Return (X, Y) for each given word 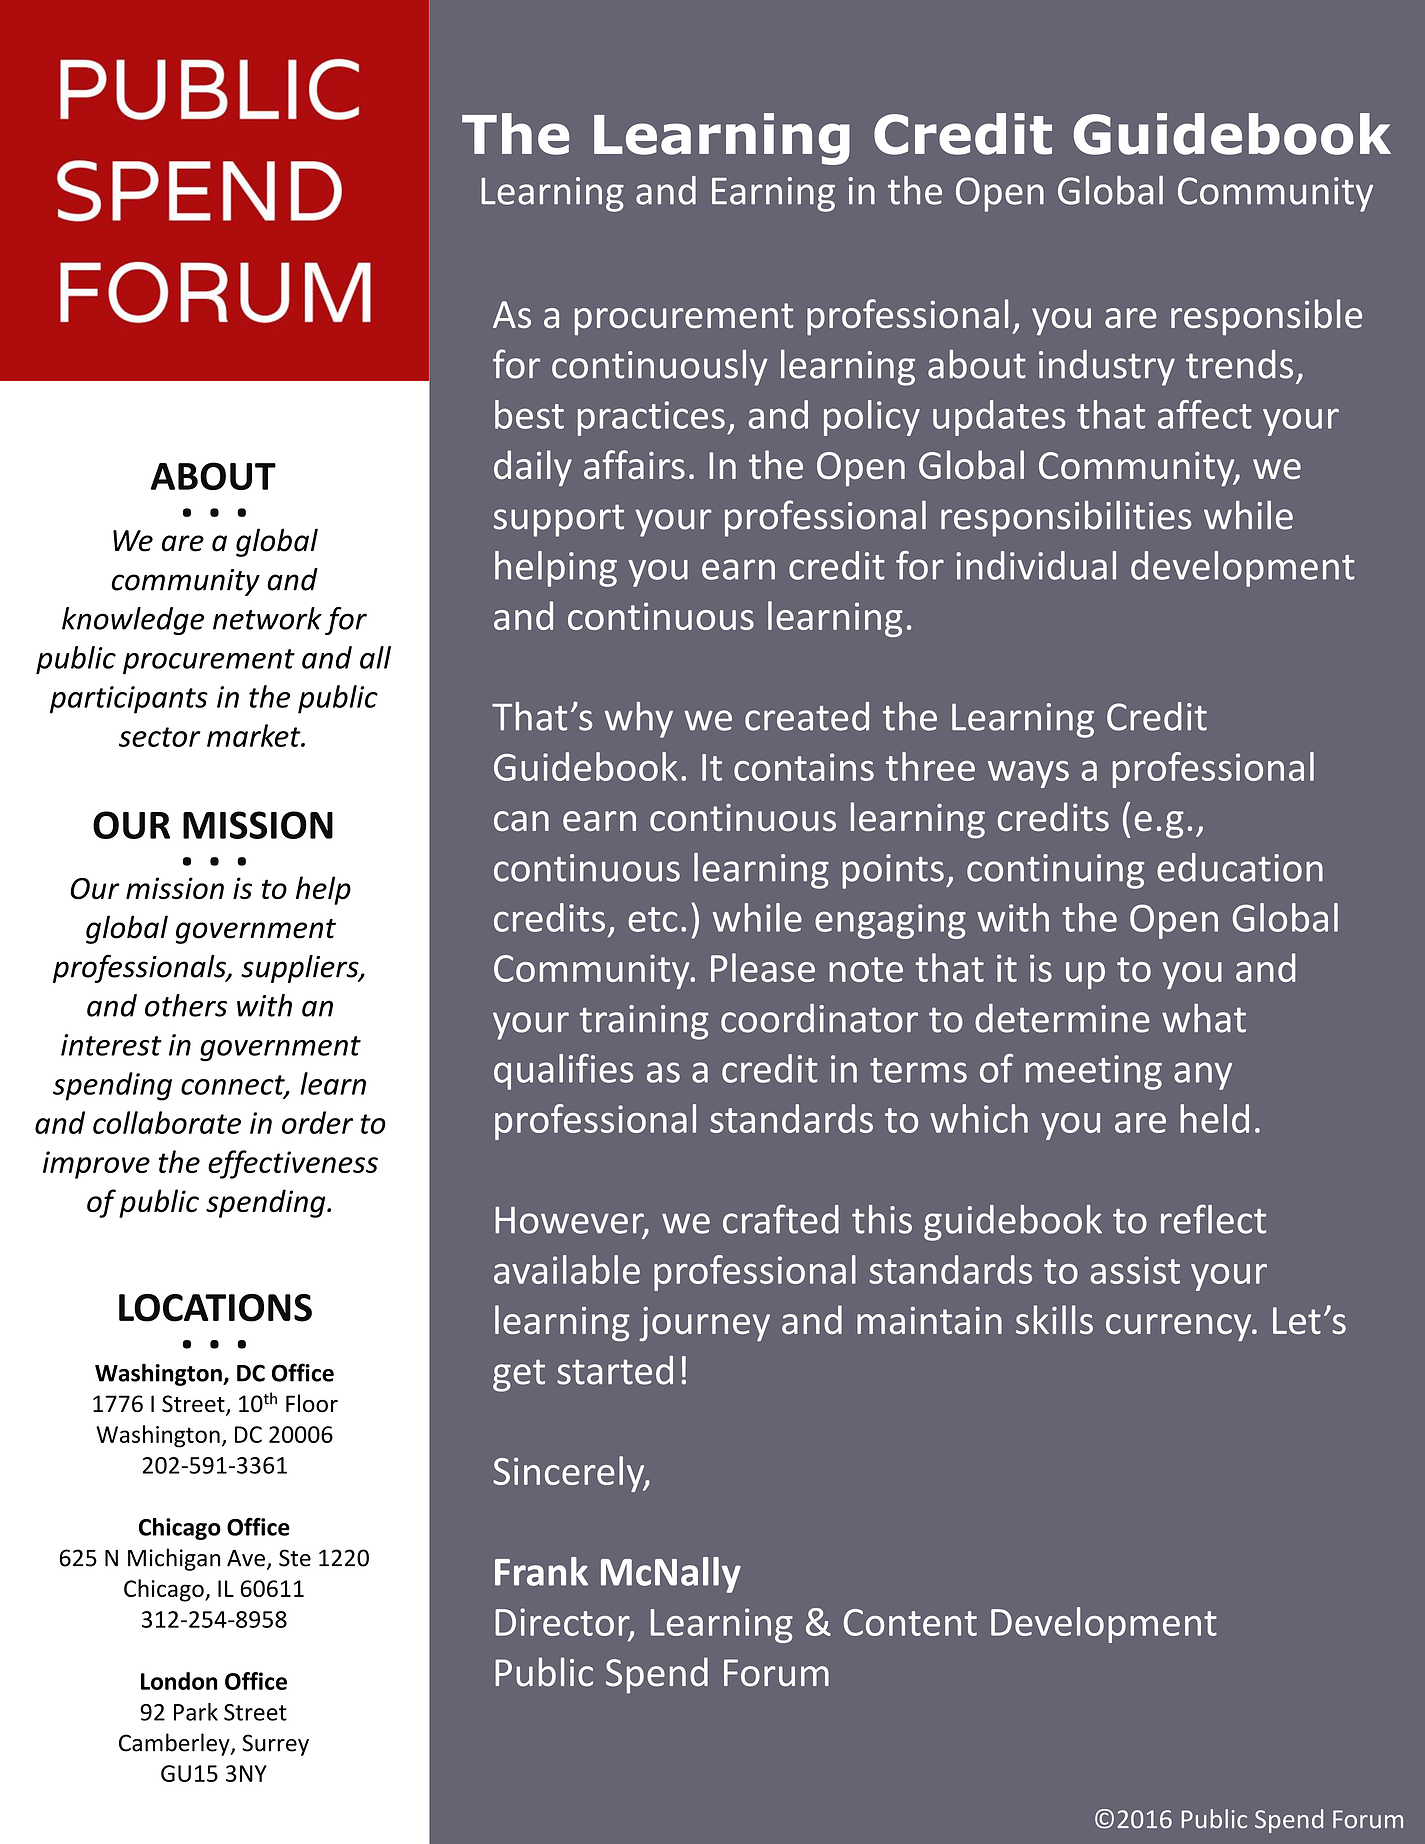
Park (196, 1712)
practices (651, 418)
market (255, 735)
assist (1135, 1270)
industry (1107, 368)
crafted (781, 1219)
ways (1028, 774)
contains (804, 767)
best (529, 414)
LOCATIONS (215, 1308)
